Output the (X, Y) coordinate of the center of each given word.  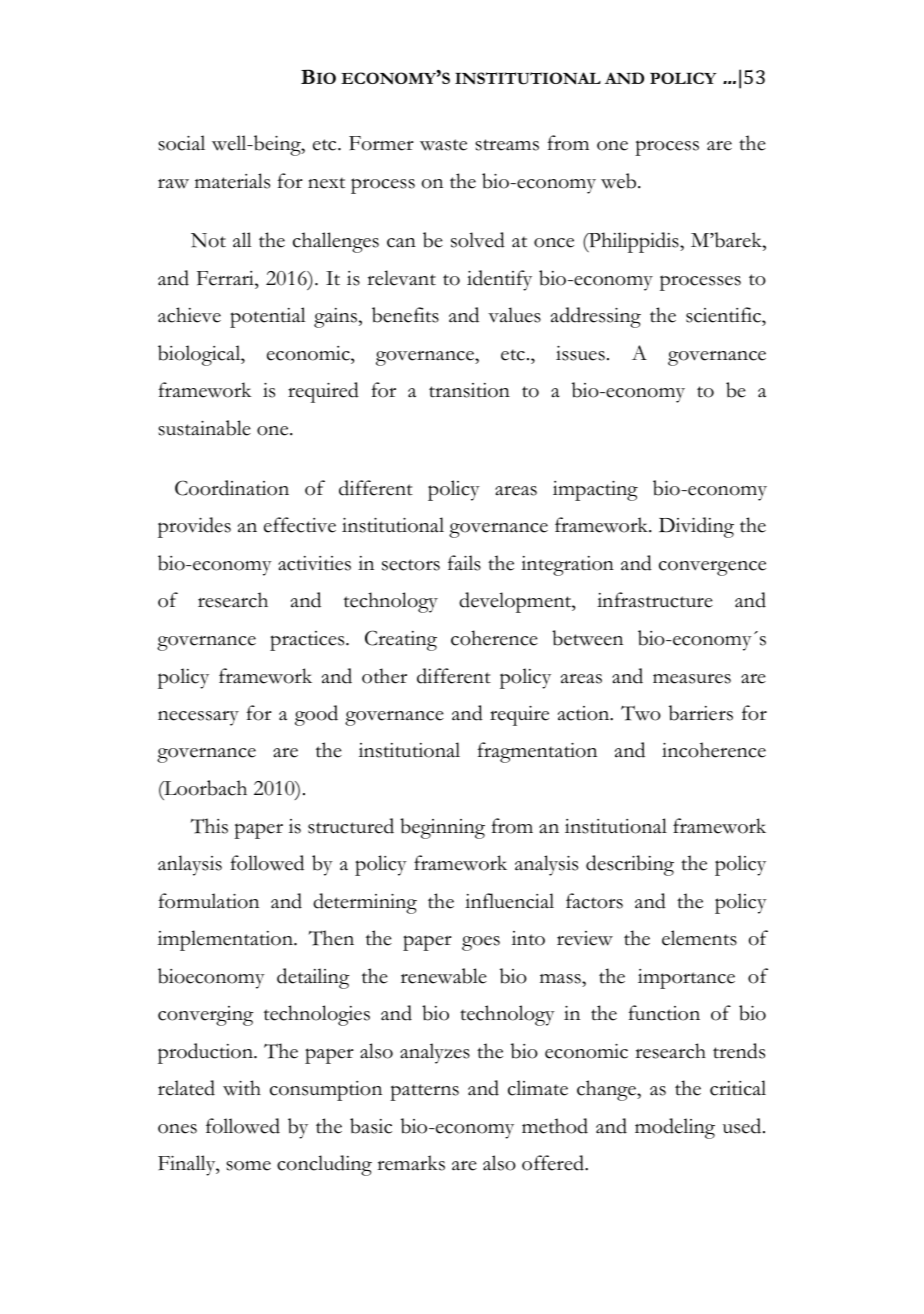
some (248, 1166)
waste (443, 145)
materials (232, 181)
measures (692, 679)
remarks (411, 1163)
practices (308, 641)
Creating (401, 640)
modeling (675, 1128)
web (620, 181)
